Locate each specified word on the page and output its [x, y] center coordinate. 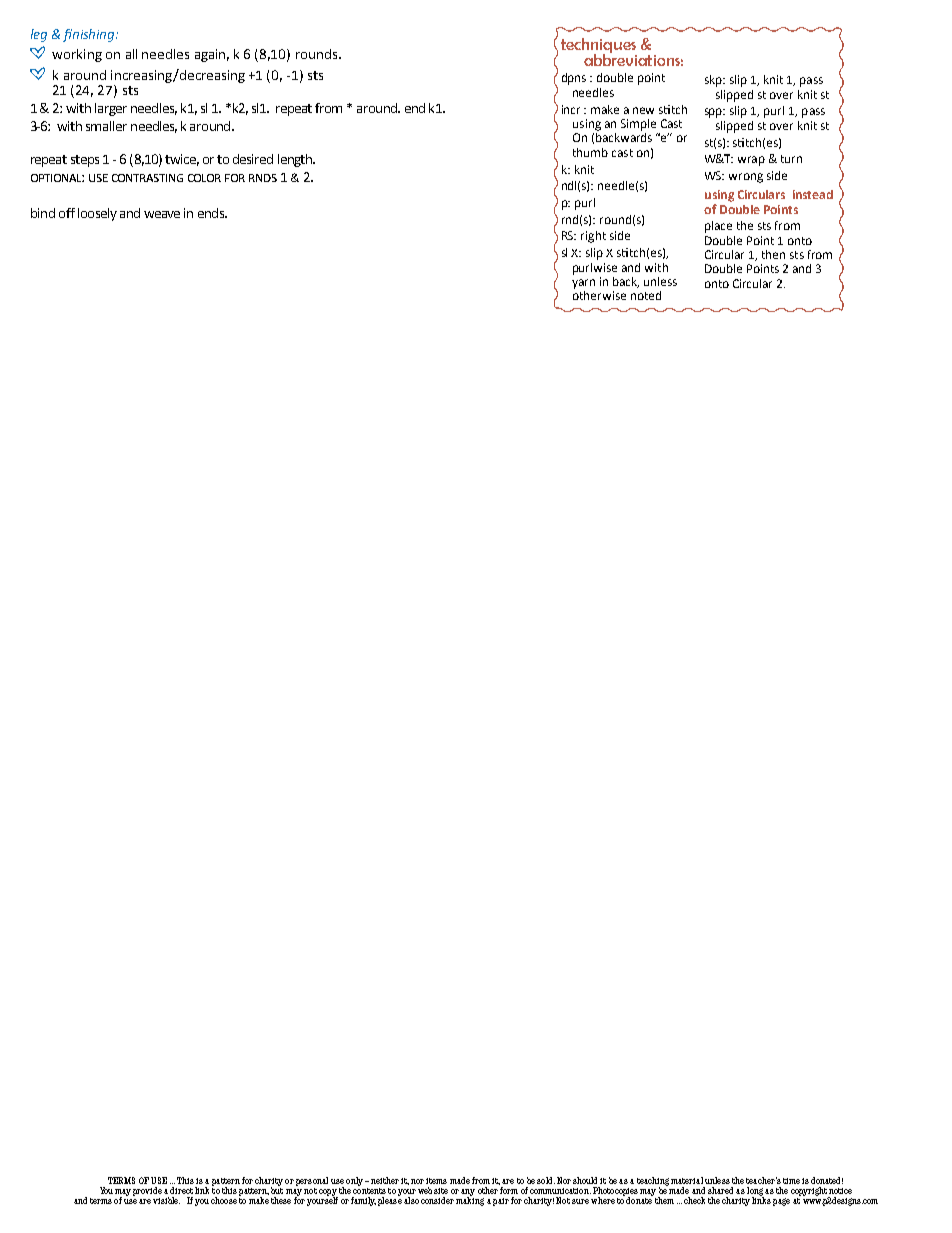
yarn [583, 284]
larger [111, 109]
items [436, 1181]
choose [224, 1200]
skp [714, 81]
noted [646, 295]
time [791, 1181]
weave [162, 214]
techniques [598, 46]
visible [166, 1200]
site [441, 1191]
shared [720, 1190]
